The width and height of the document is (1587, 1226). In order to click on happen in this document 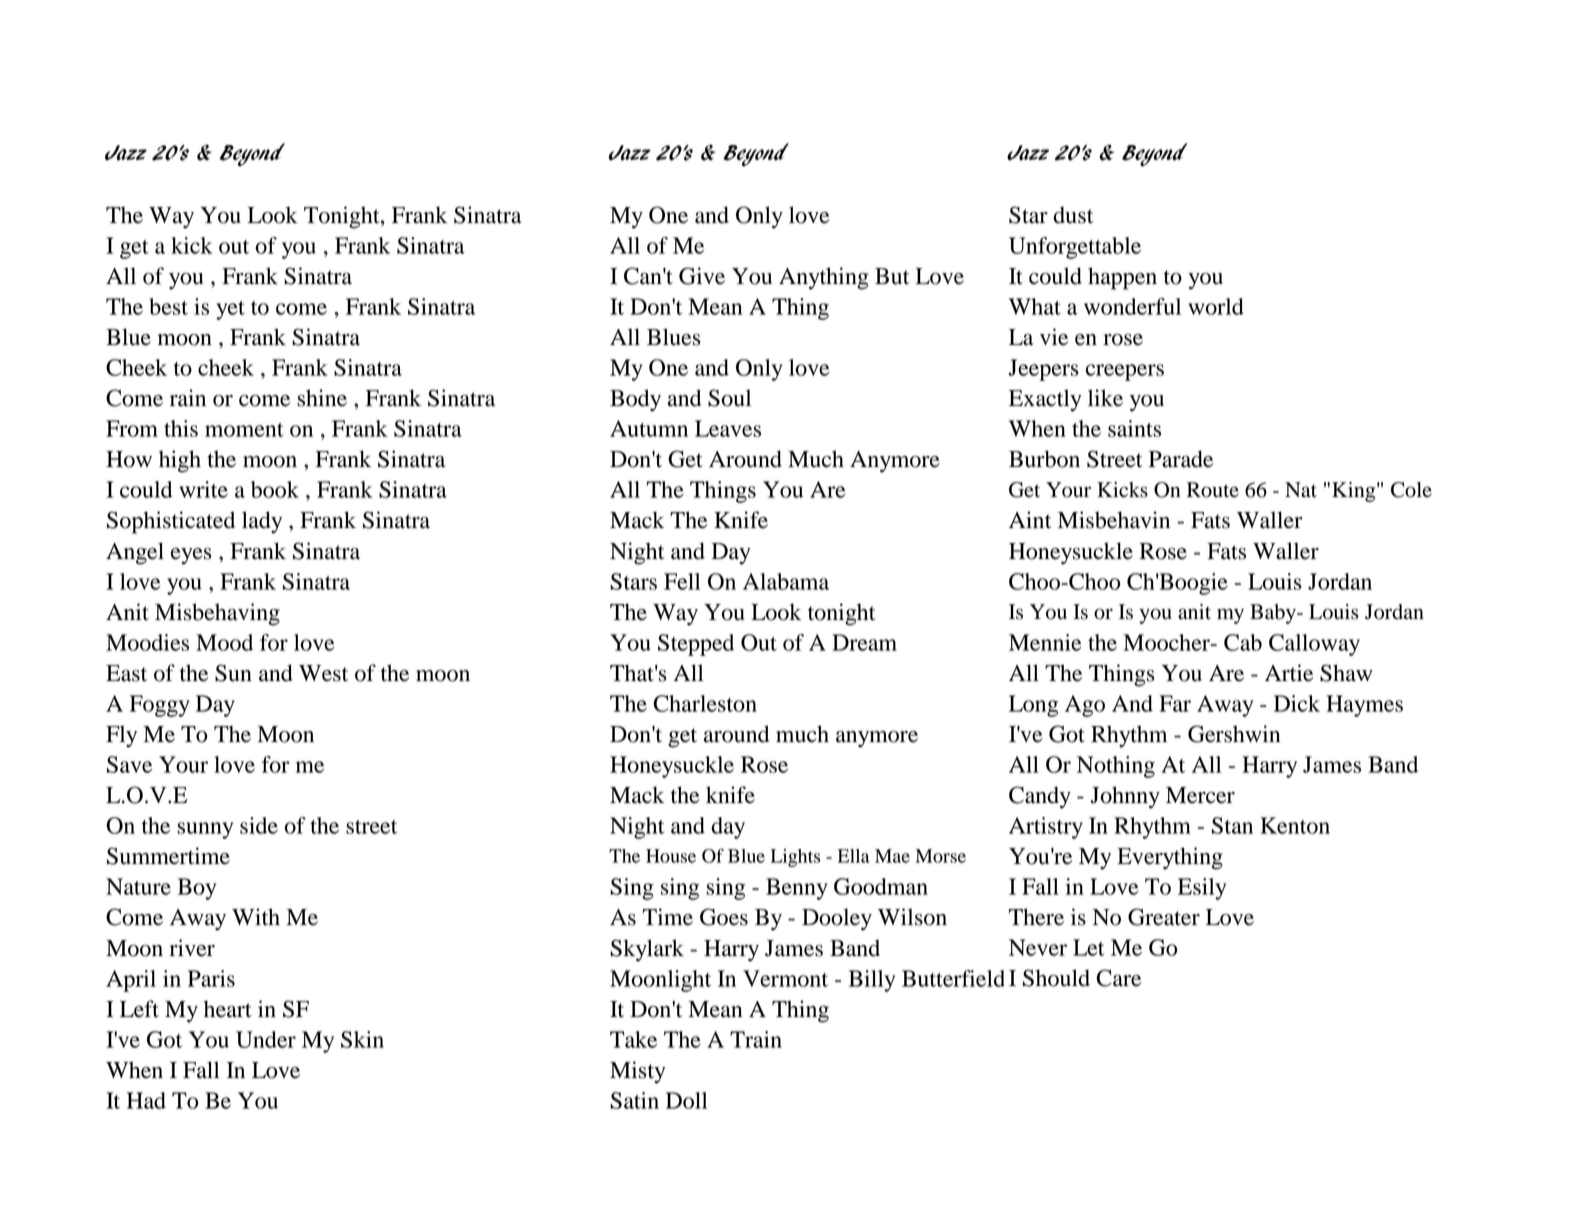, I will do `click(1122, 278)`.
